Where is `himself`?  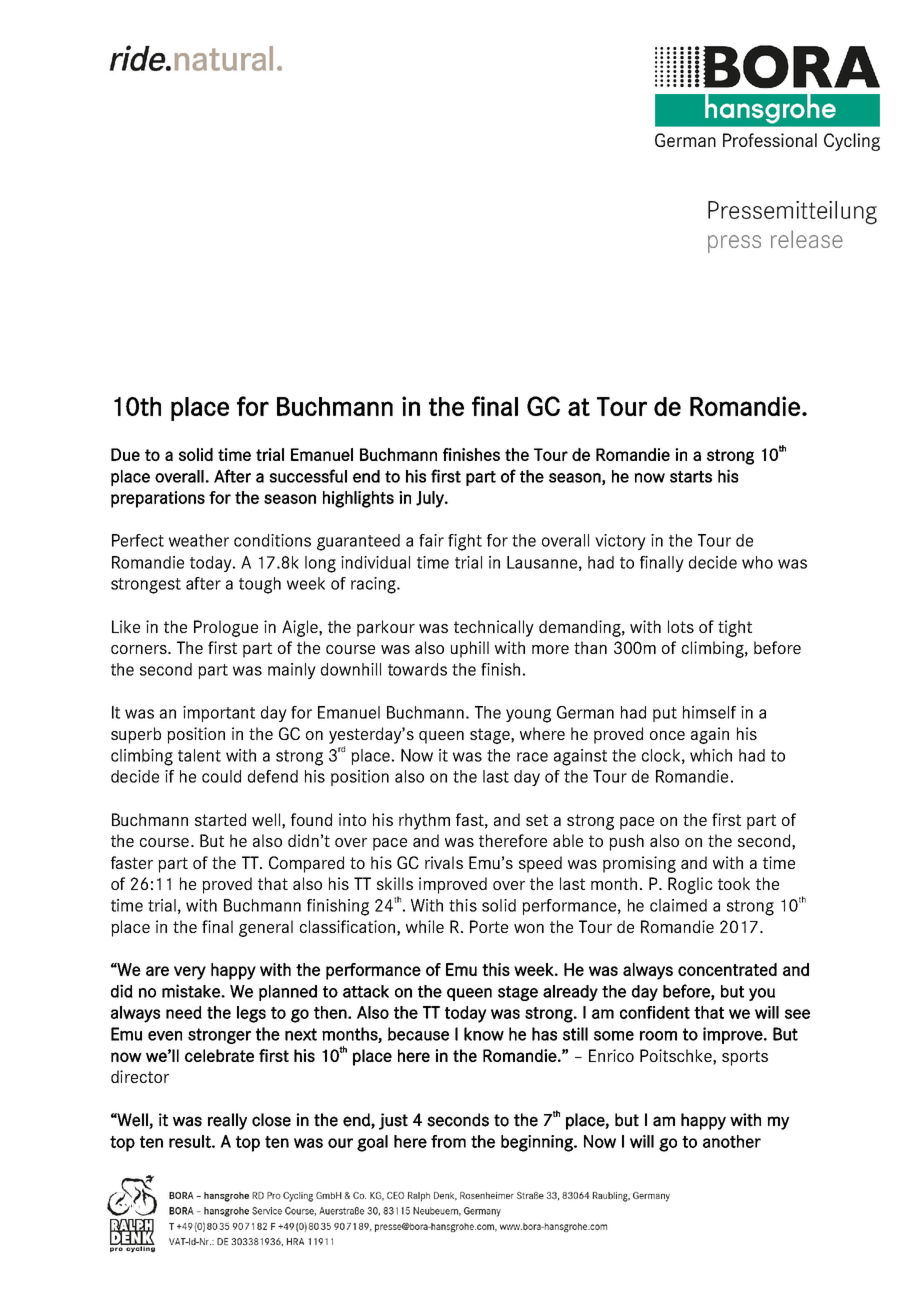 himself is located at coordinates (709, 712).
